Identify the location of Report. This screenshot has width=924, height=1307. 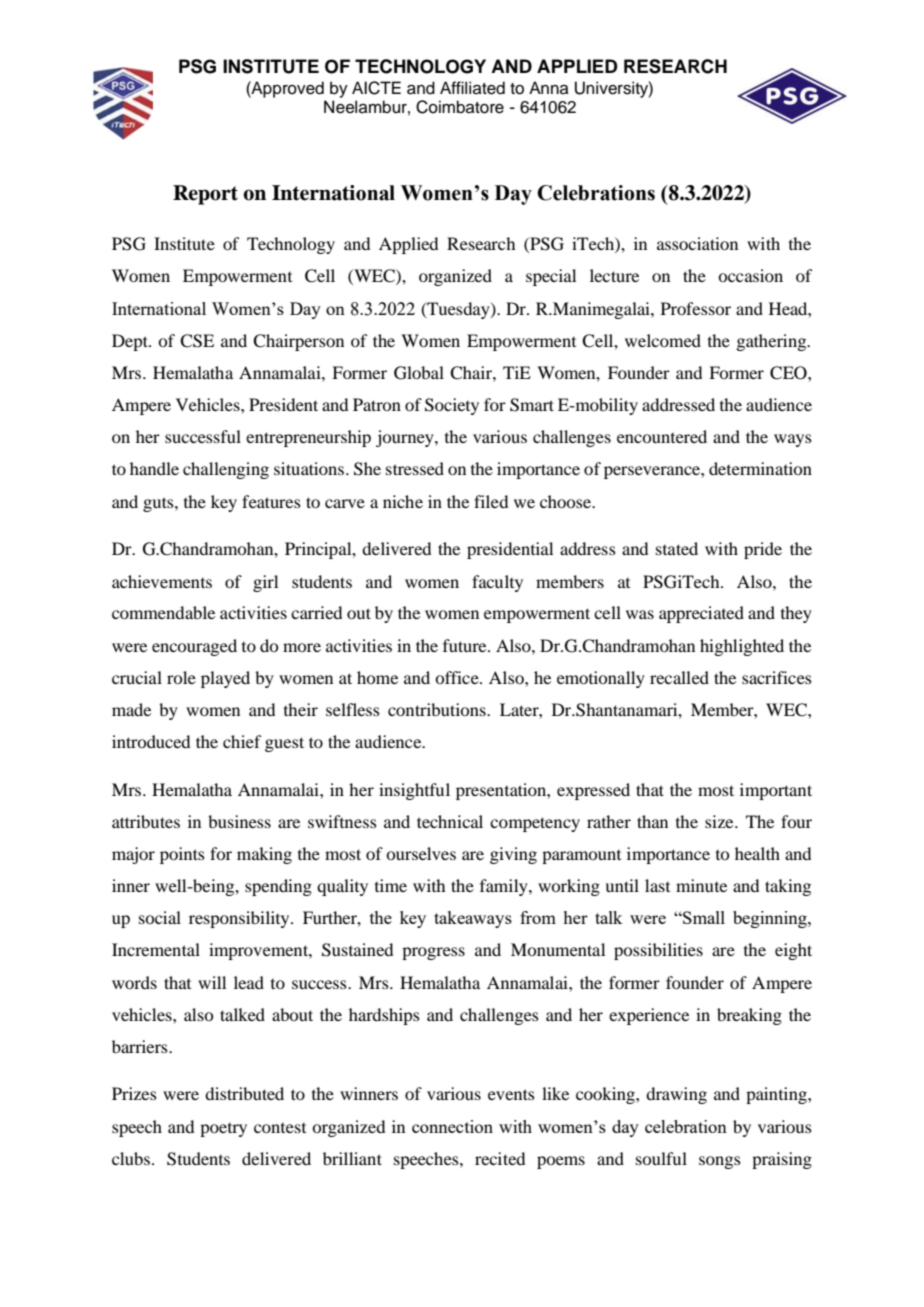
(205, 195).
